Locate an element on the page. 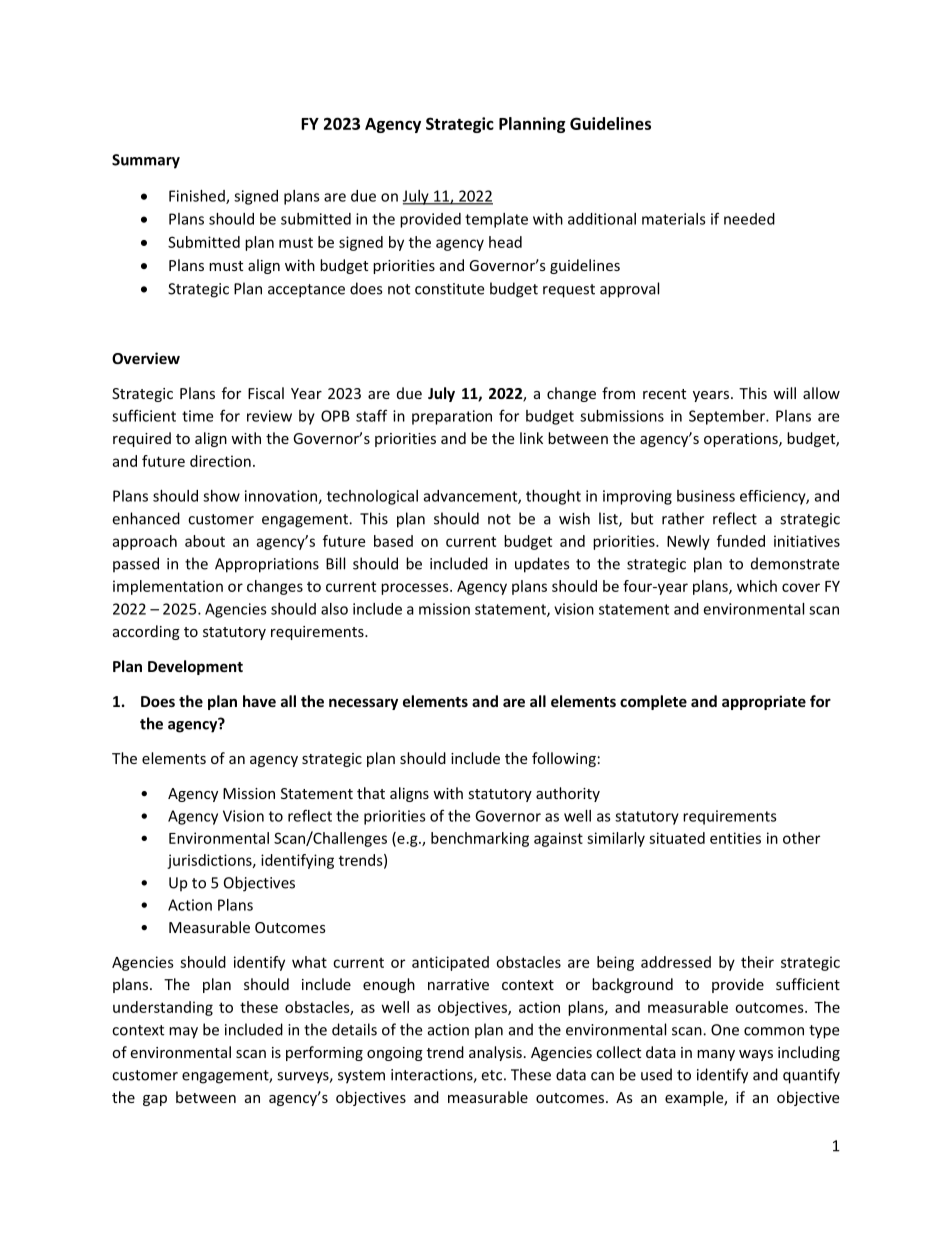  entities is located at coordinates (735, 838).
